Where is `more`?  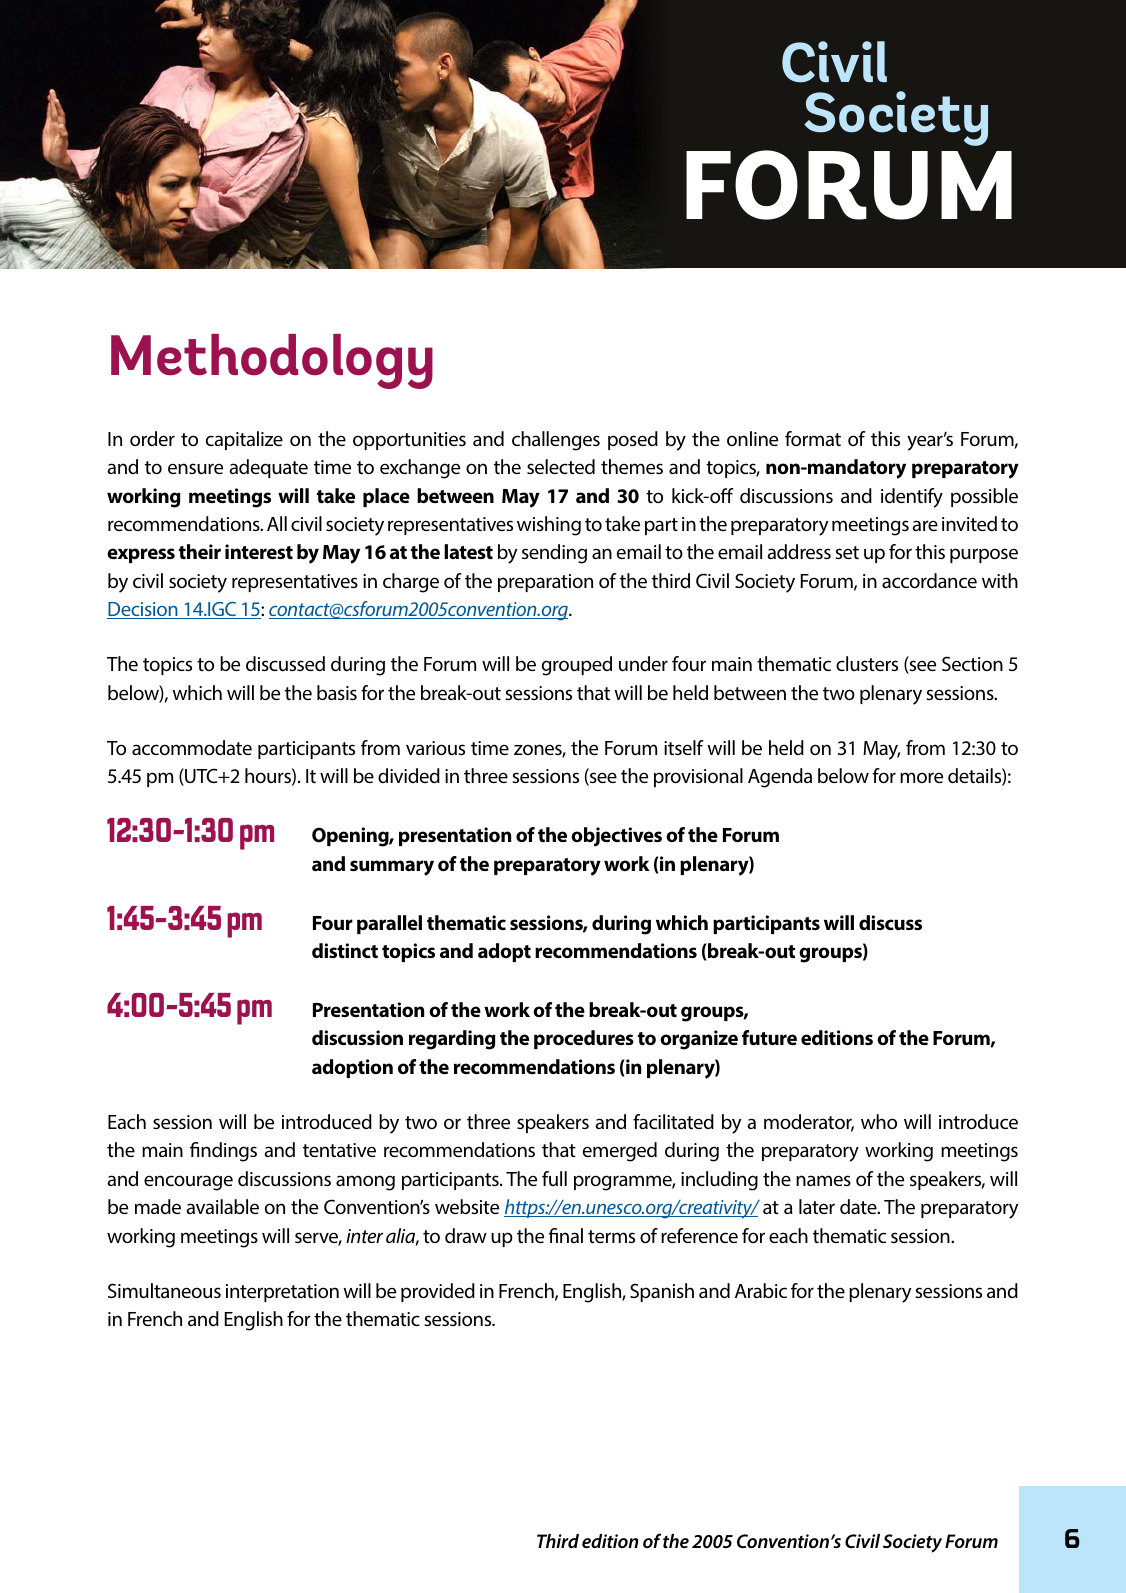
more is located at coordinates (921, 777).
